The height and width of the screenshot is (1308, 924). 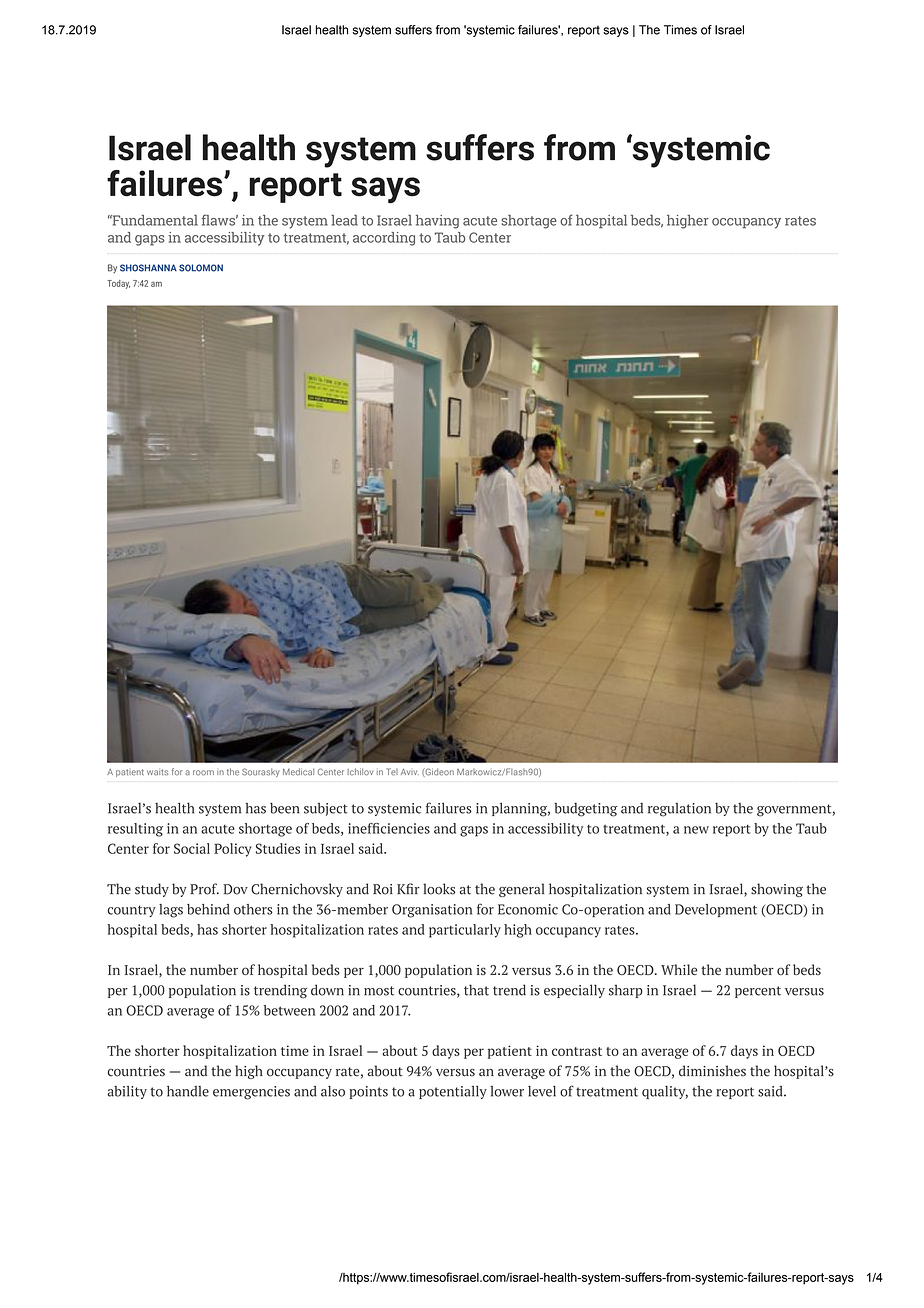 I want to click on according, so click(x=384, y=239).
